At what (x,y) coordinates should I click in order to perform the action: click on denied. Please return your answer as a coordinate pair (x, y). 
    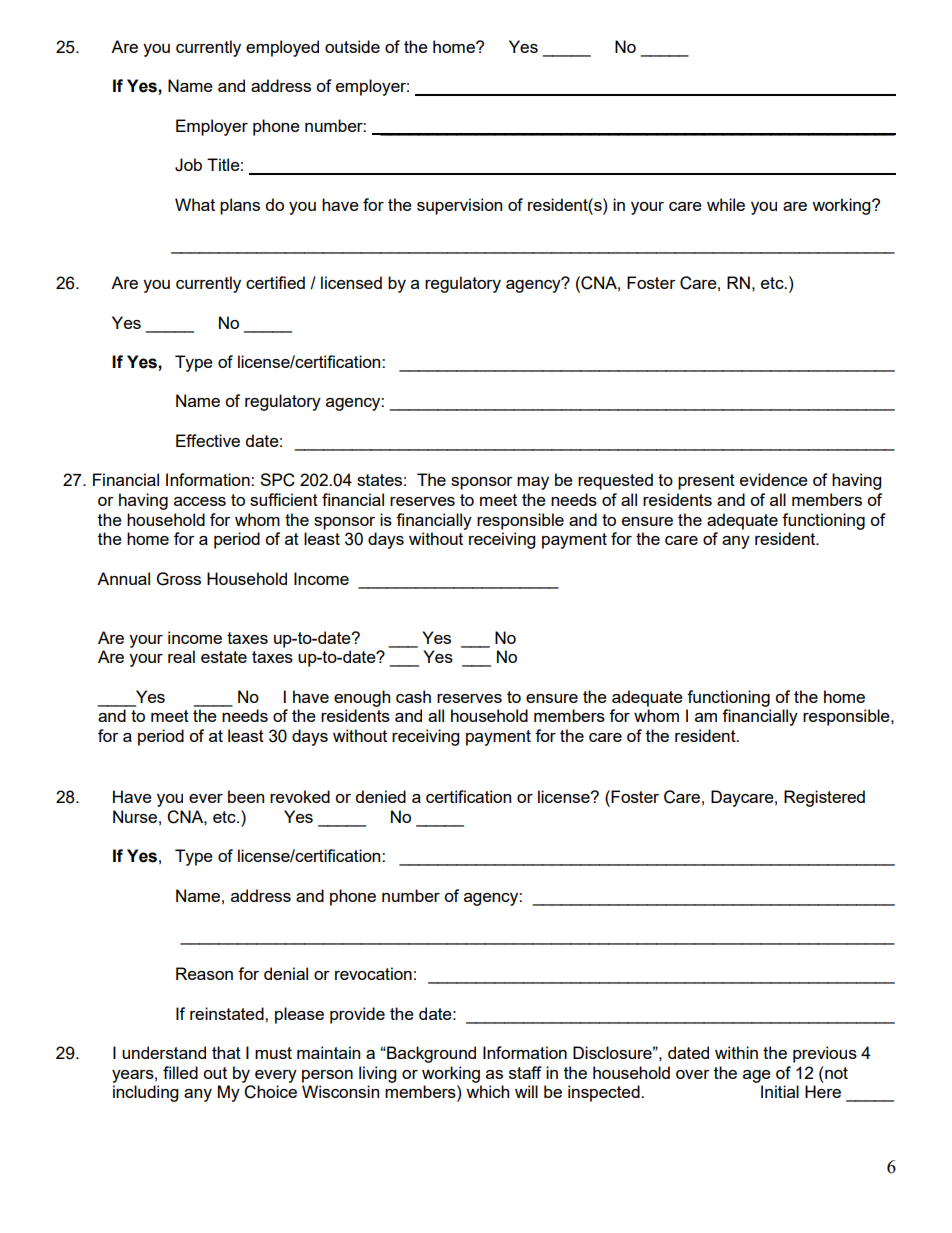
    Looking at the image, I should click on (381, 796).
